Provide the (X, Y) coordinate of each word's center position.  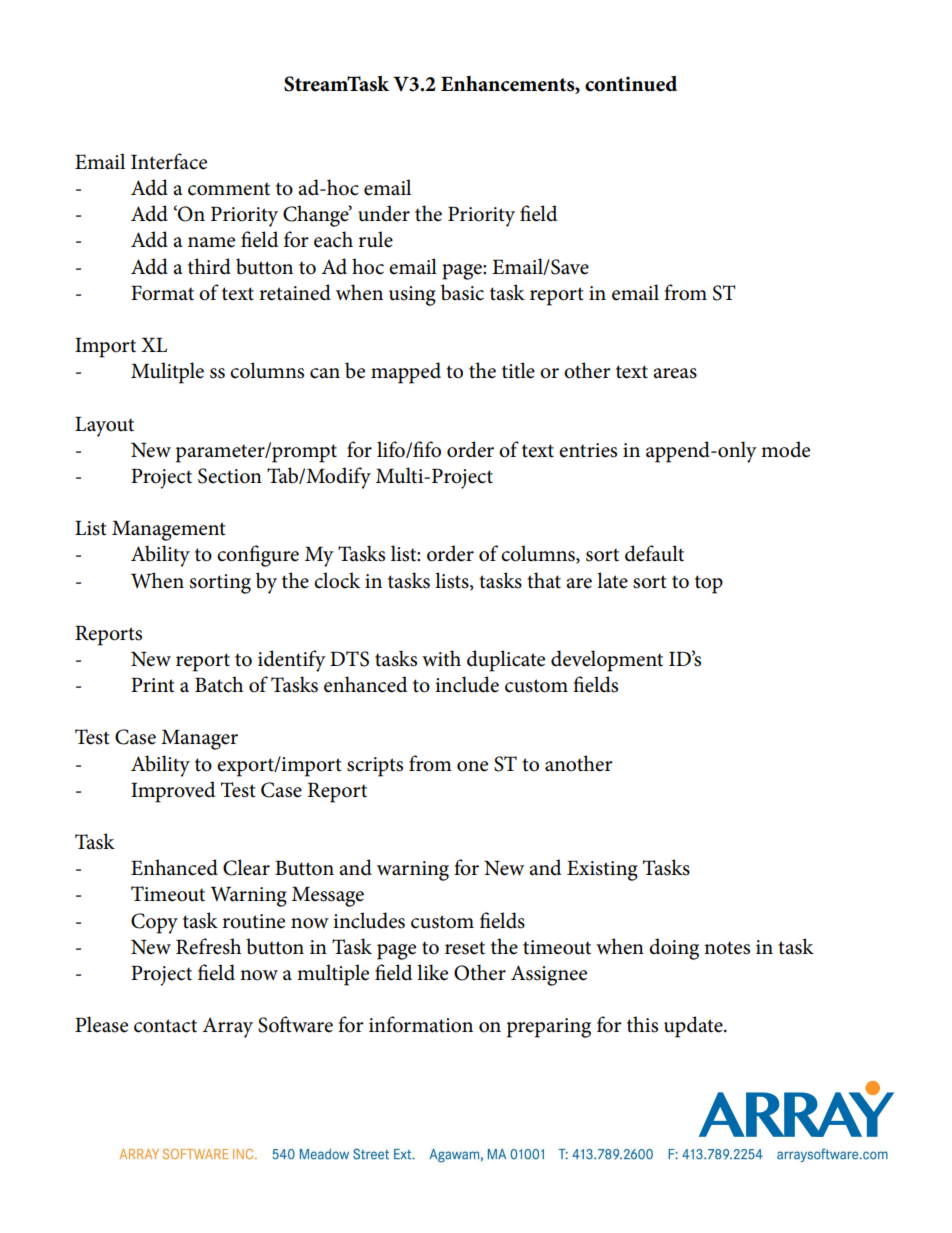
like (432, 972)
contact (165, 1026)
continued (631, 84)
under (384, 213)
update (694, 1027)
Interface (169, 161)
